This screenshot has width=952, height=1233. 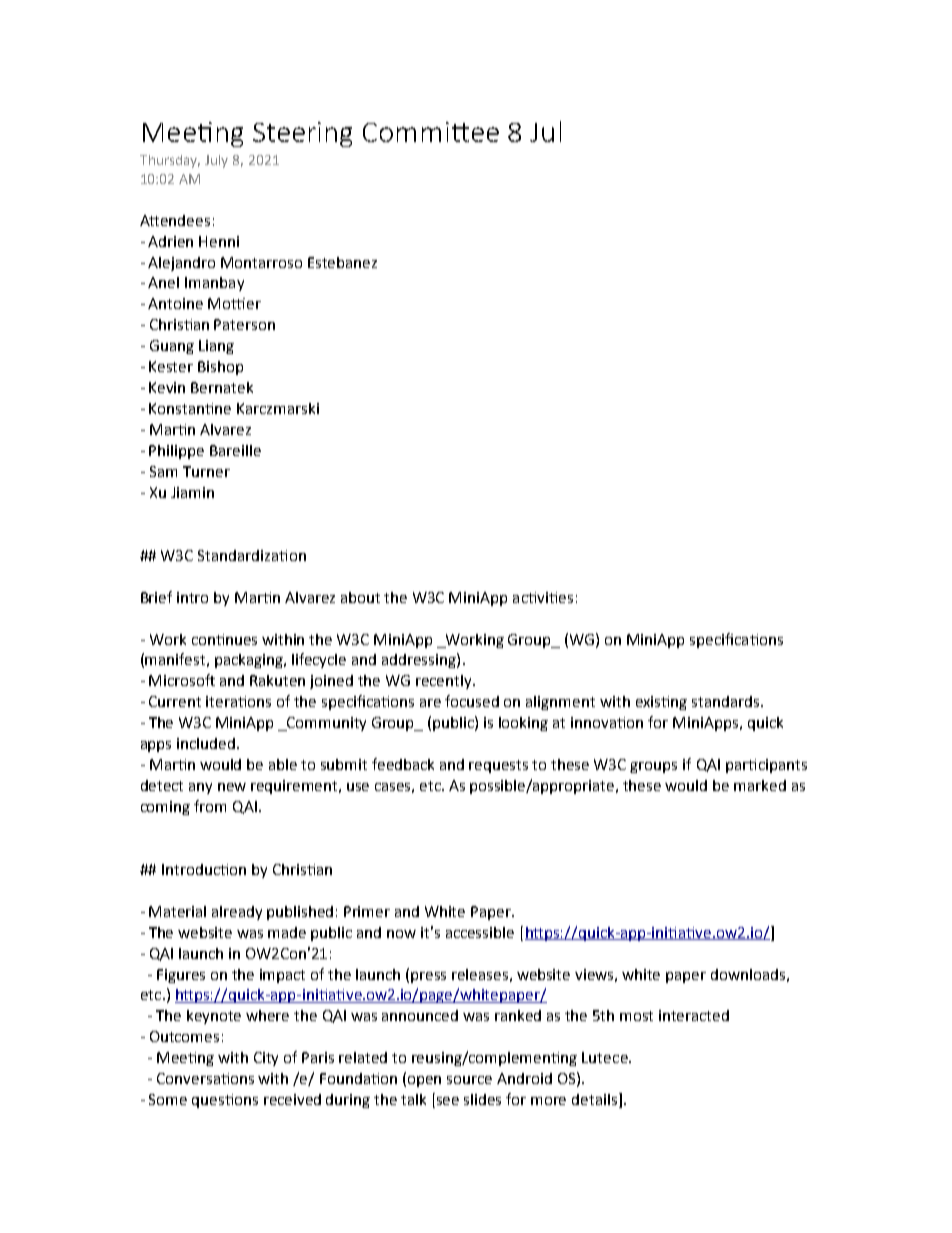 I want to click on requests, so click(x=498, y=766).
